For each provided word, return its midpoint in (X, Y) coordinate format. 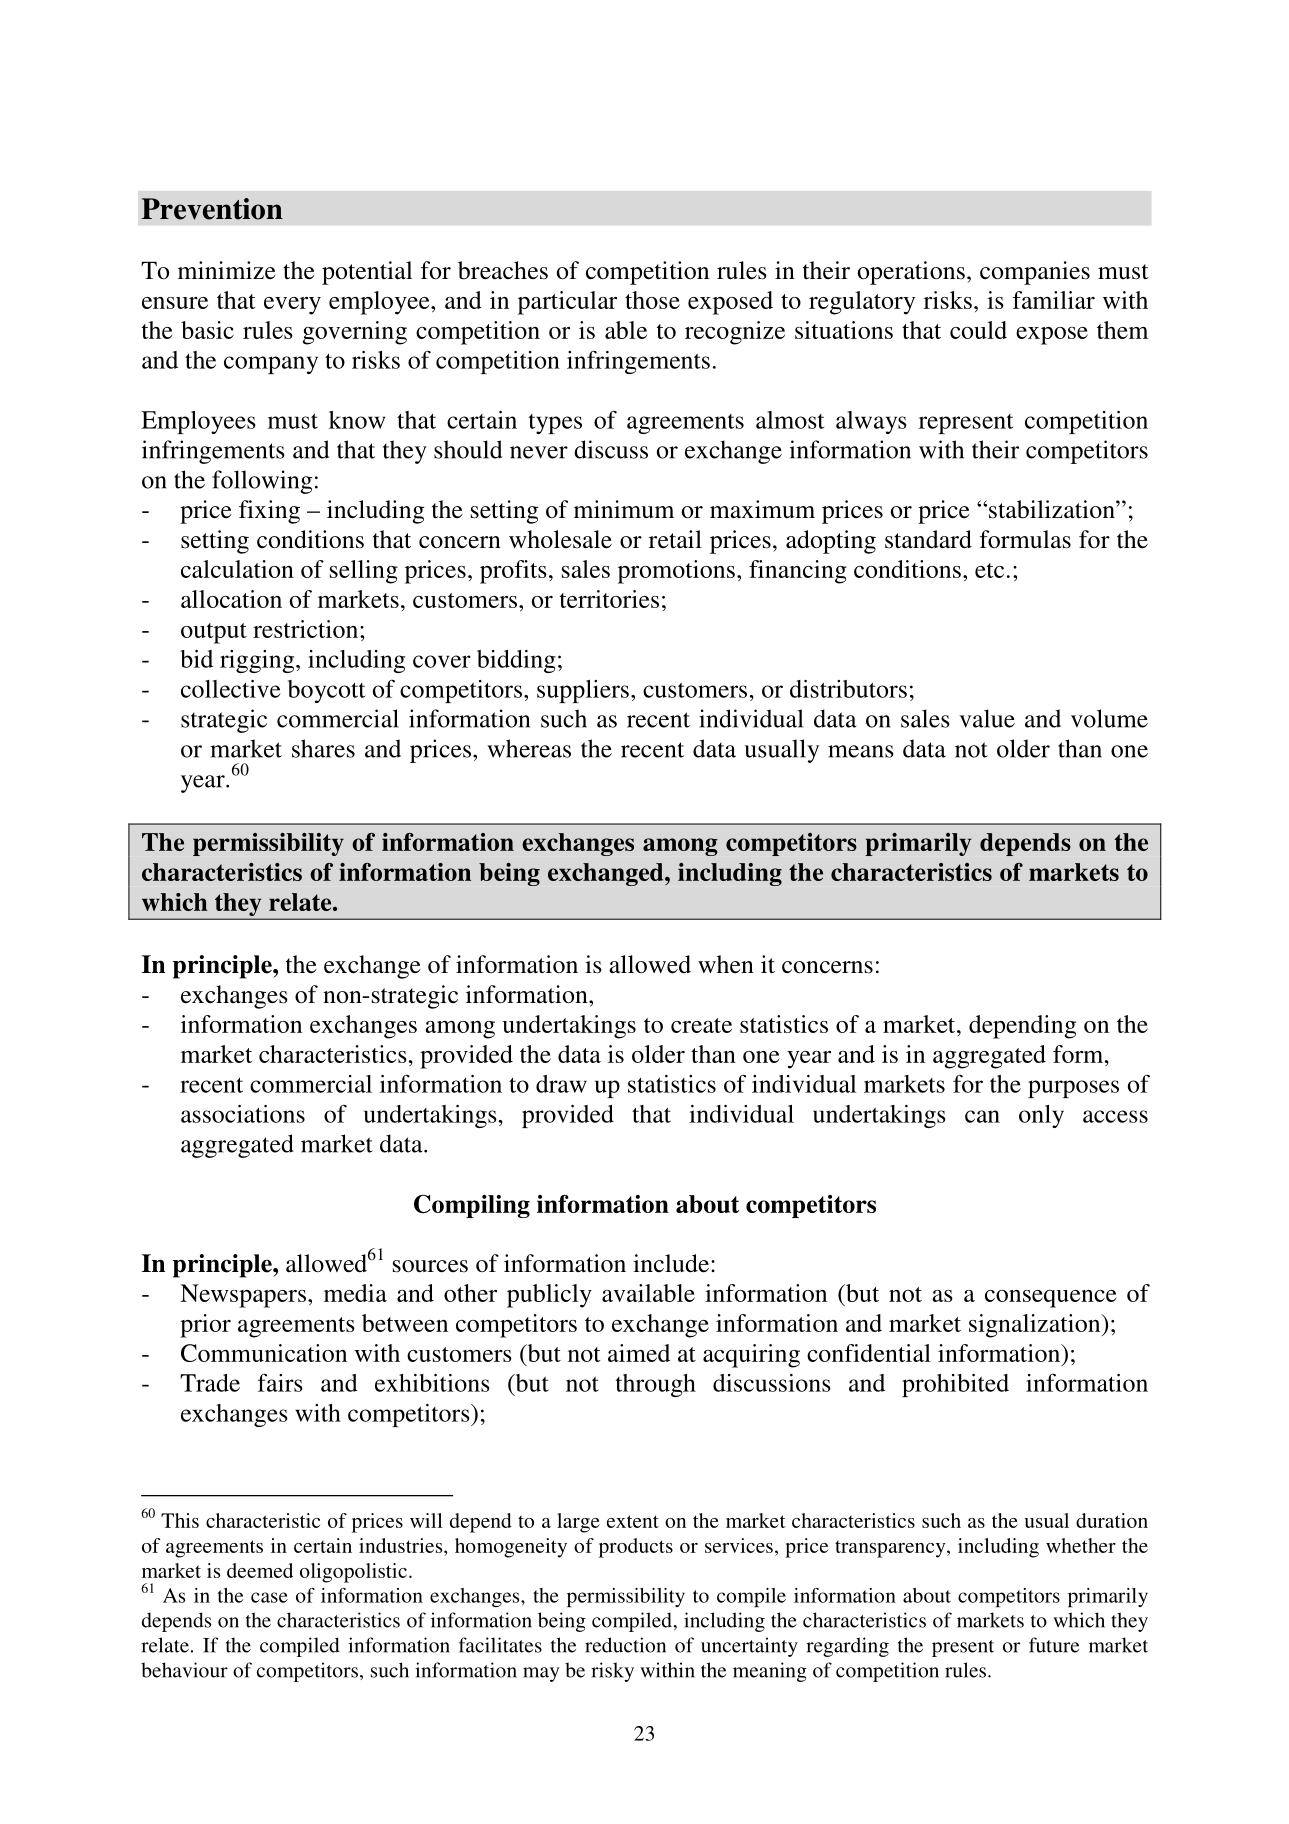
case (269, 1597)
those (652, 300)
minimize (227, 270)
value (987, 718)
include (671, 1263)
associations (243, 1114)
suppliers (583, 691)
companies (1035, 273)
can (982, 1116)
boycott (326, 691)
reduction (625, 1645)
